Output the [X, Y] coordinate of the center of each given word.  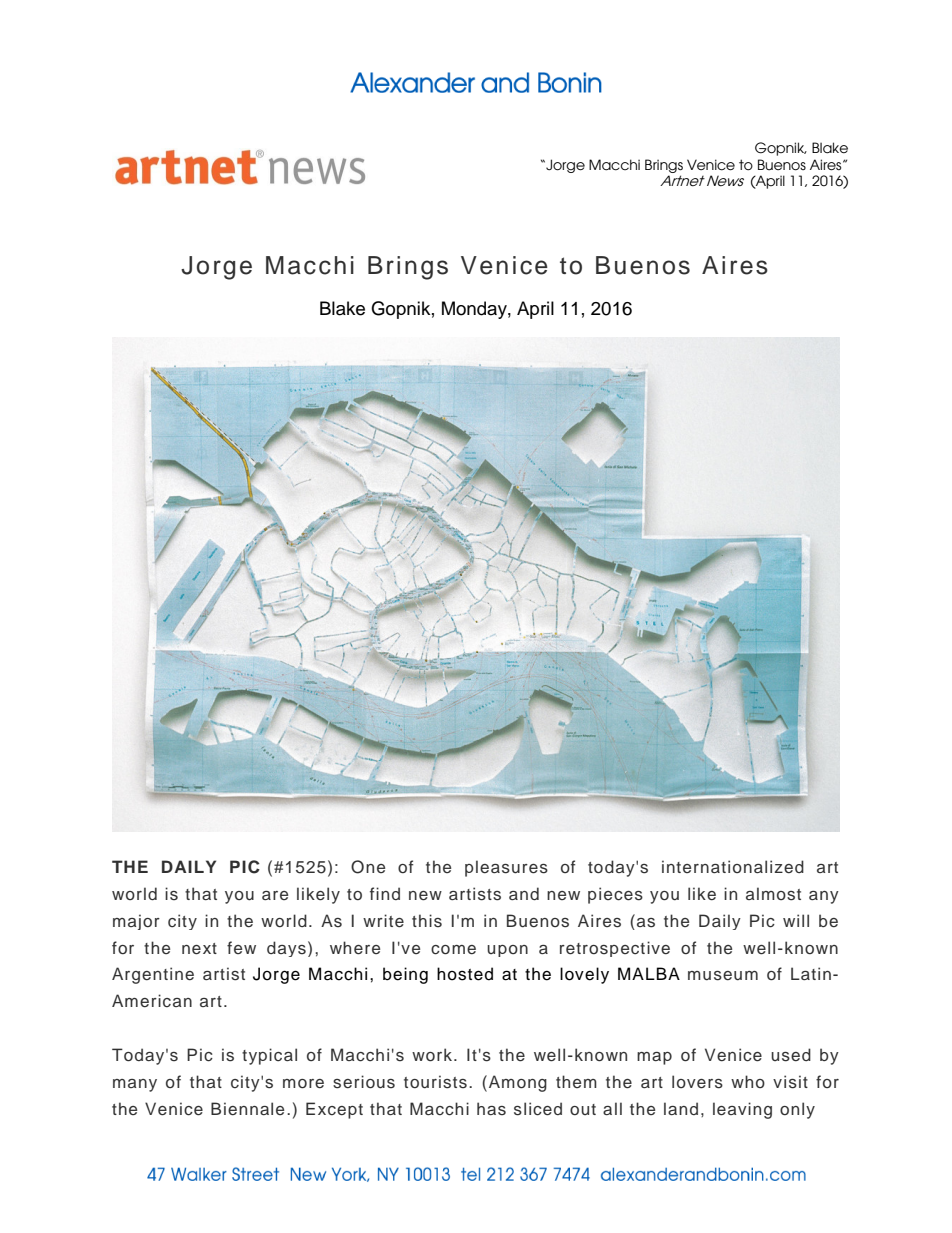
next [199, 949]
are [275, 895]
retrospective [615, 949]
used [791, 1055]
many [135, 1085]
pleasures [506, 868]
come [453, 950]
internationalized [733, 867]
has [491, 1109]
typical [269, 1056]
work [433, 1054]
